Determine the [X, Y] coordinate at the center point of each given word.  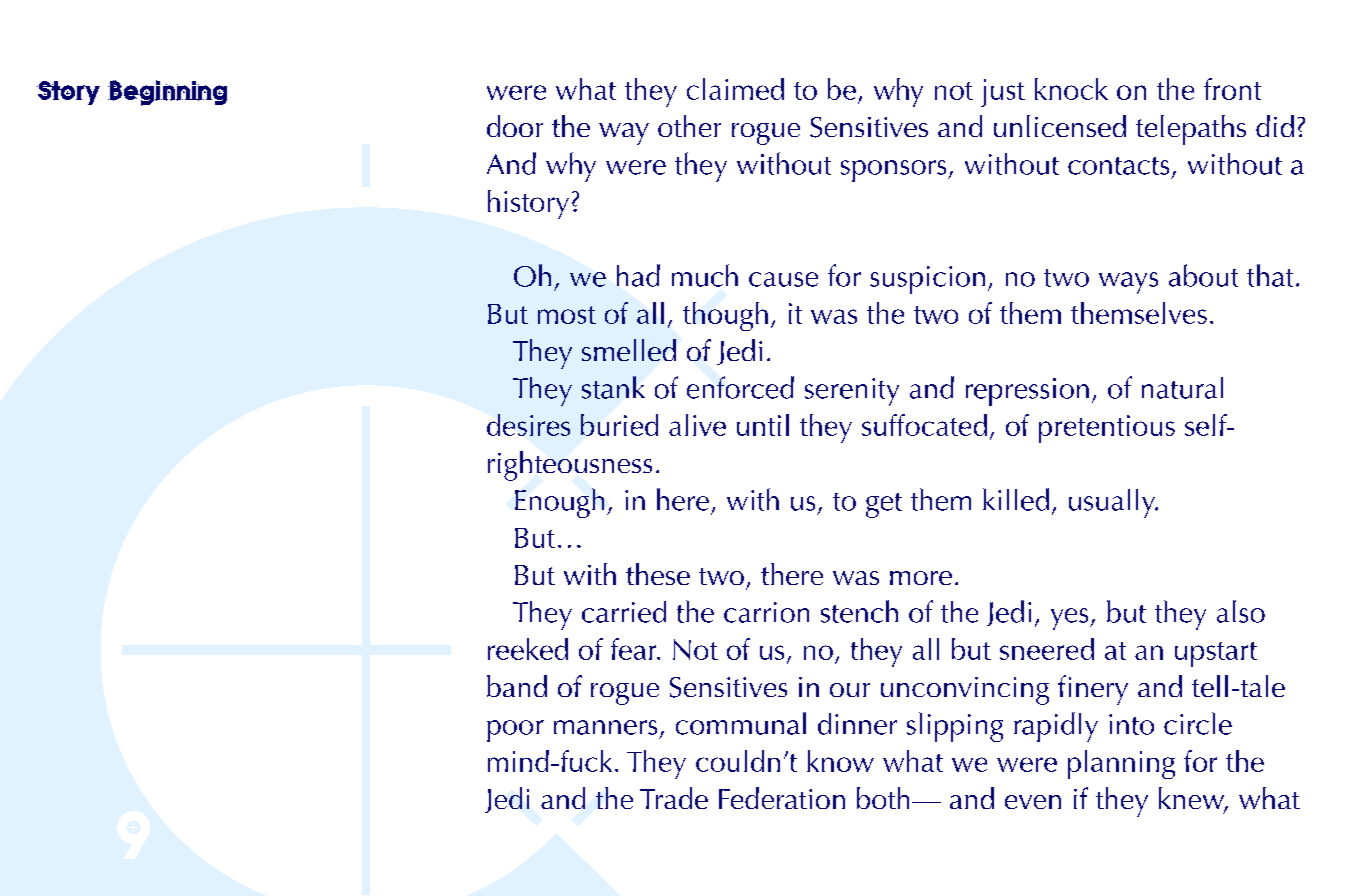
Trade [674, 798]
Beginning [167, 93]
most [567, 315]
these [658, 574]
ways [1128, 283]
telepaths [1191, 130]
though [725, 316]
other [689, 126]
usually [1113, 503]
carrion [766, 612]
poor [515, 731]
